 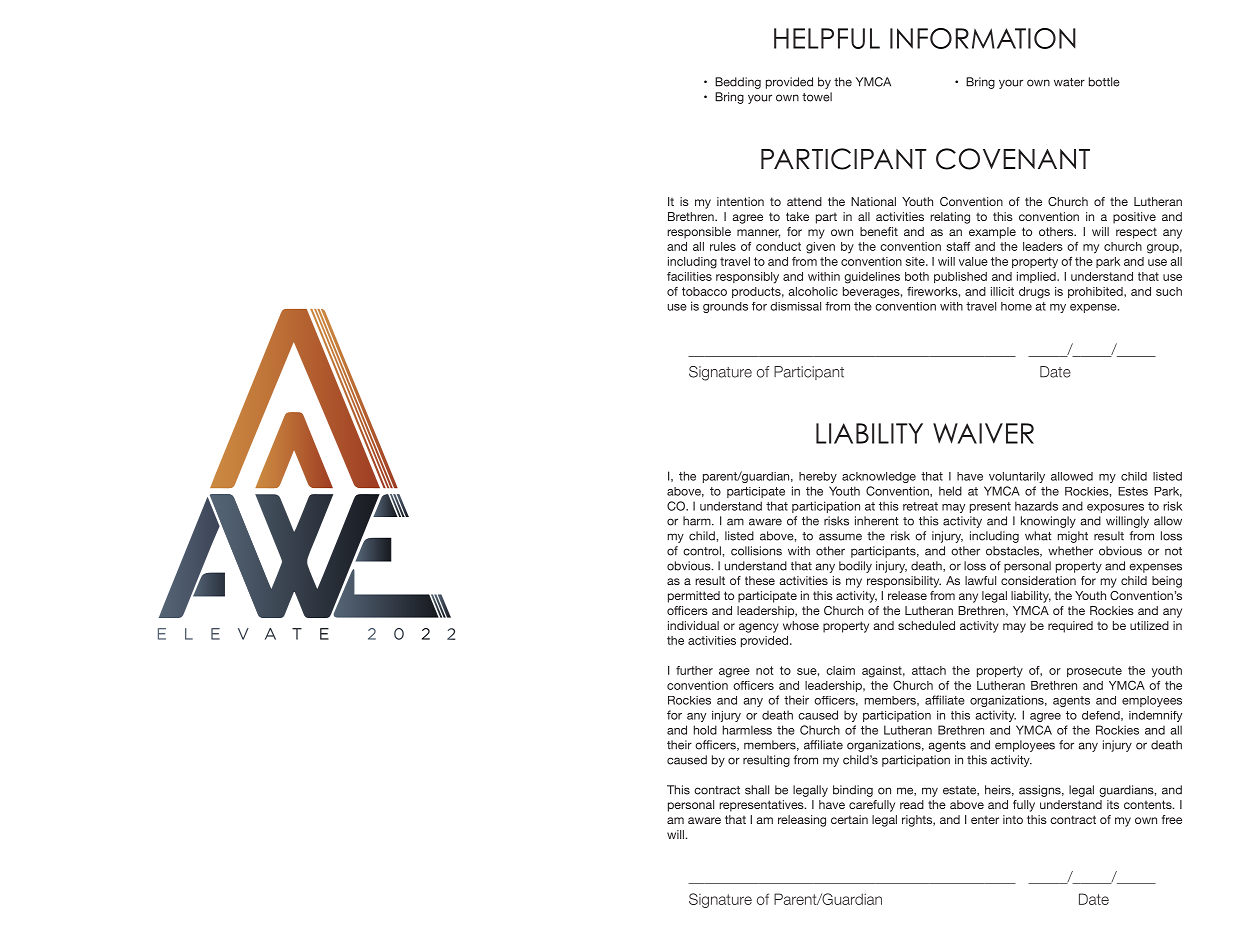 I want to click on Estes, so click(x=1133, y=491).
